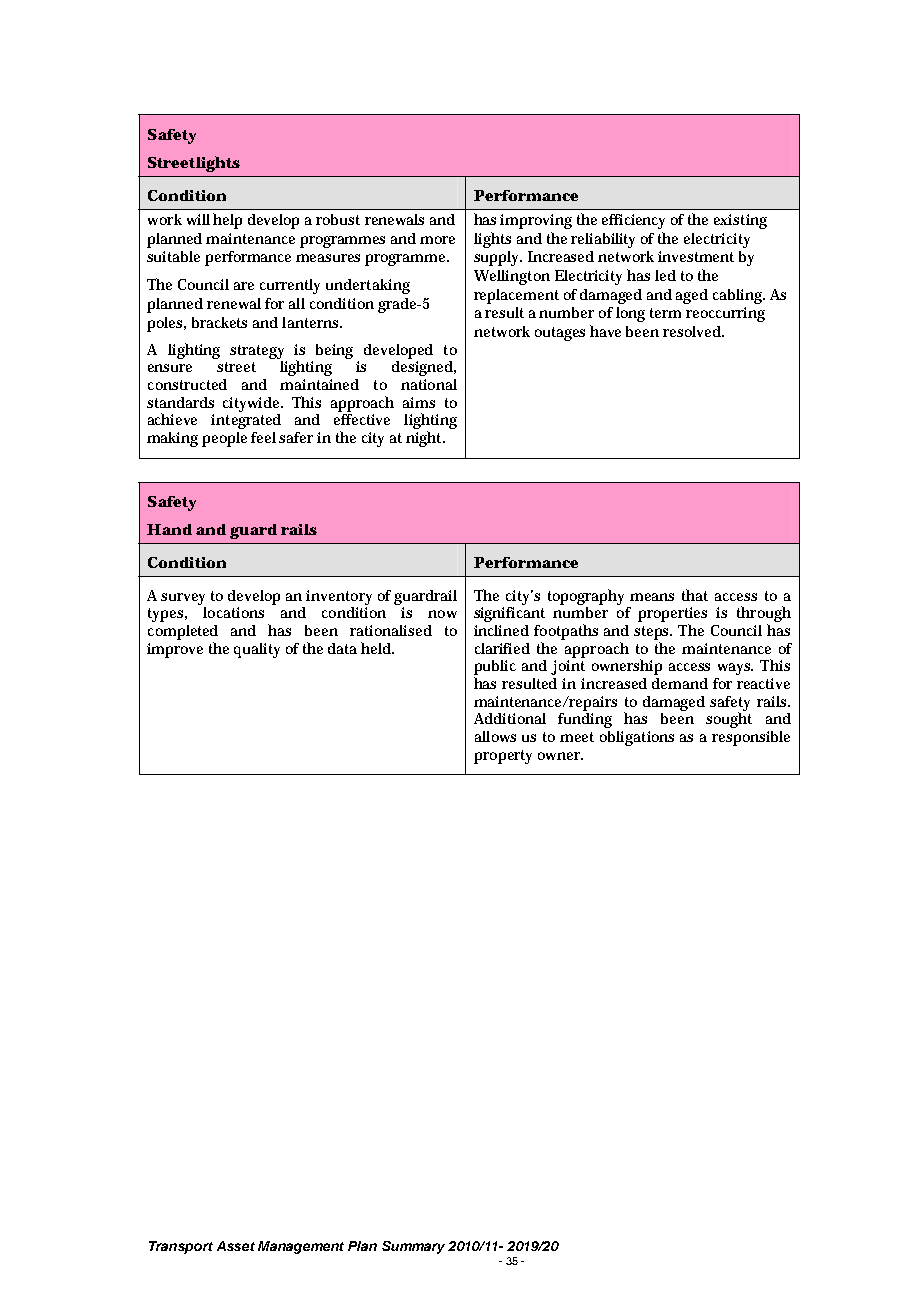 This image has height=1308, width=924. I want to click on Asset, so click(236, 1246).
